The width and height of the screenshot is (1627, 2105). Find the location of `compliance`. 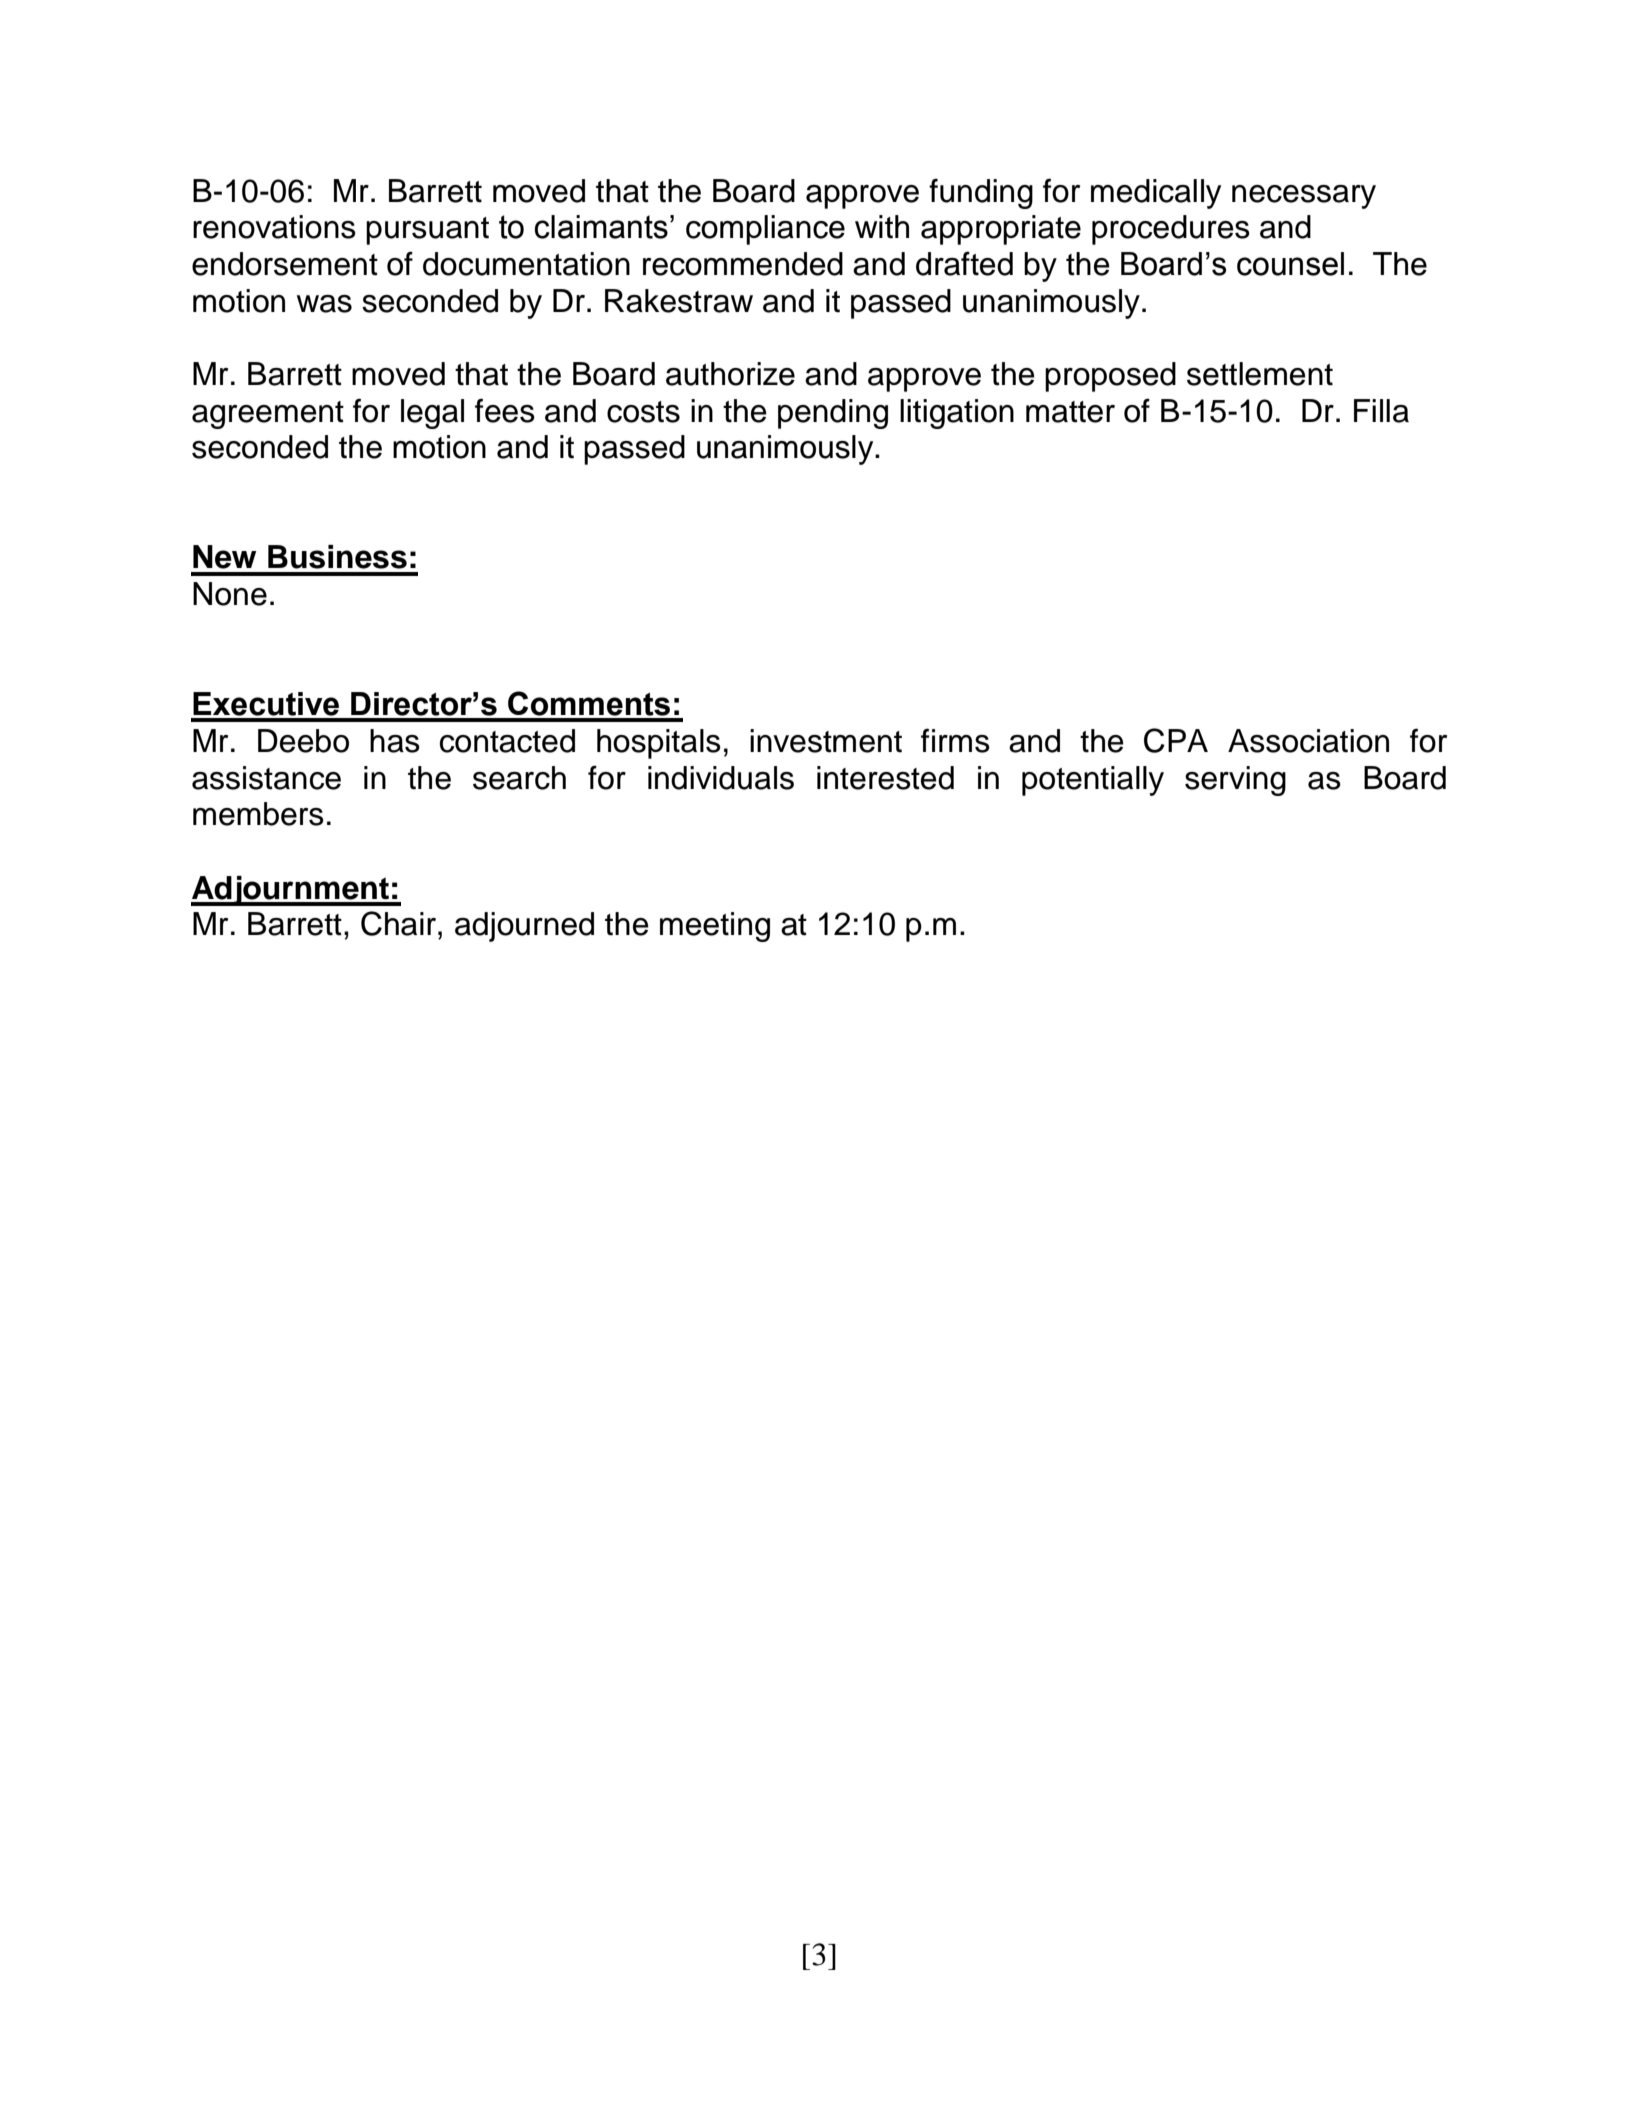

compliance is located at coordinates (765, 230).
